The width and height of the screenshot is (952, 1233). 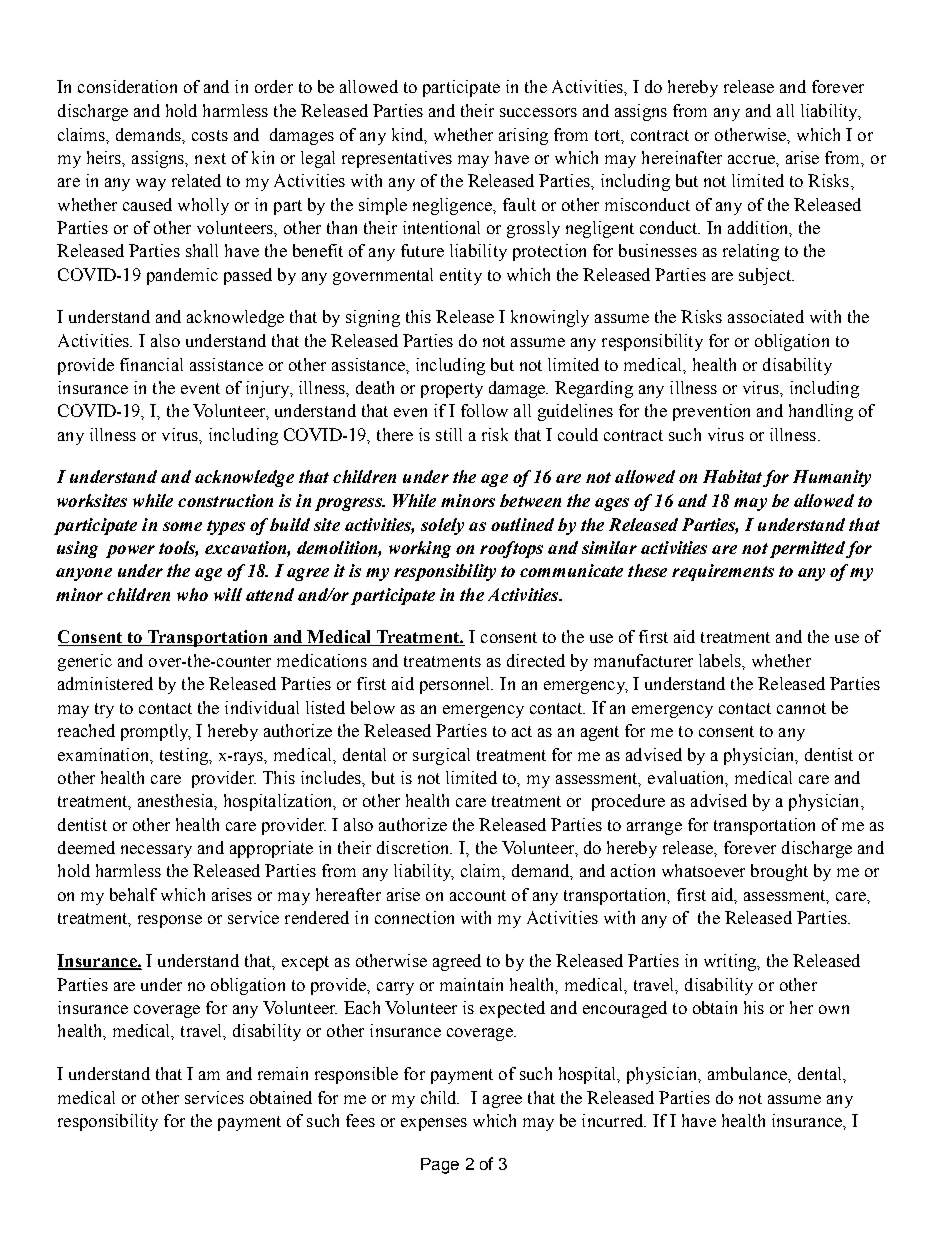 I want to click on labels, so click(x=721, y=660).
